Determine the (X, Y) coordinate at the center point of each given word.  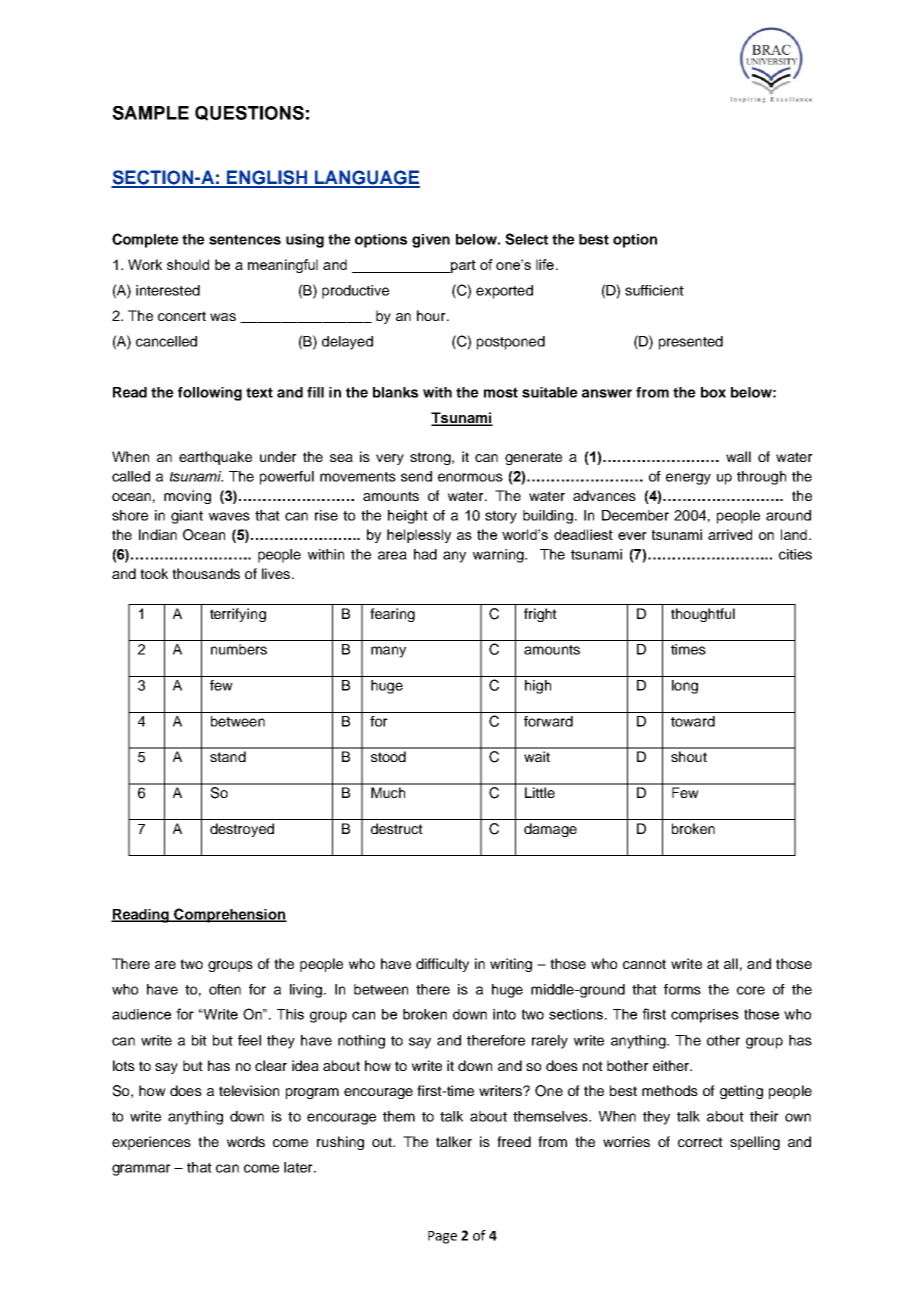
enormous (470, 477)
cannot (644, 964)
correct (700, 1142)
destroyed (242, 830)
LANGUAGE (366, 178)
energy (688, 479)
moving (187, 497)
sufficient (654, 290)
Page (442, 1237)
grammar (141, 1170)
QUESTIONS (249, 113)
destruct (397, 828)
